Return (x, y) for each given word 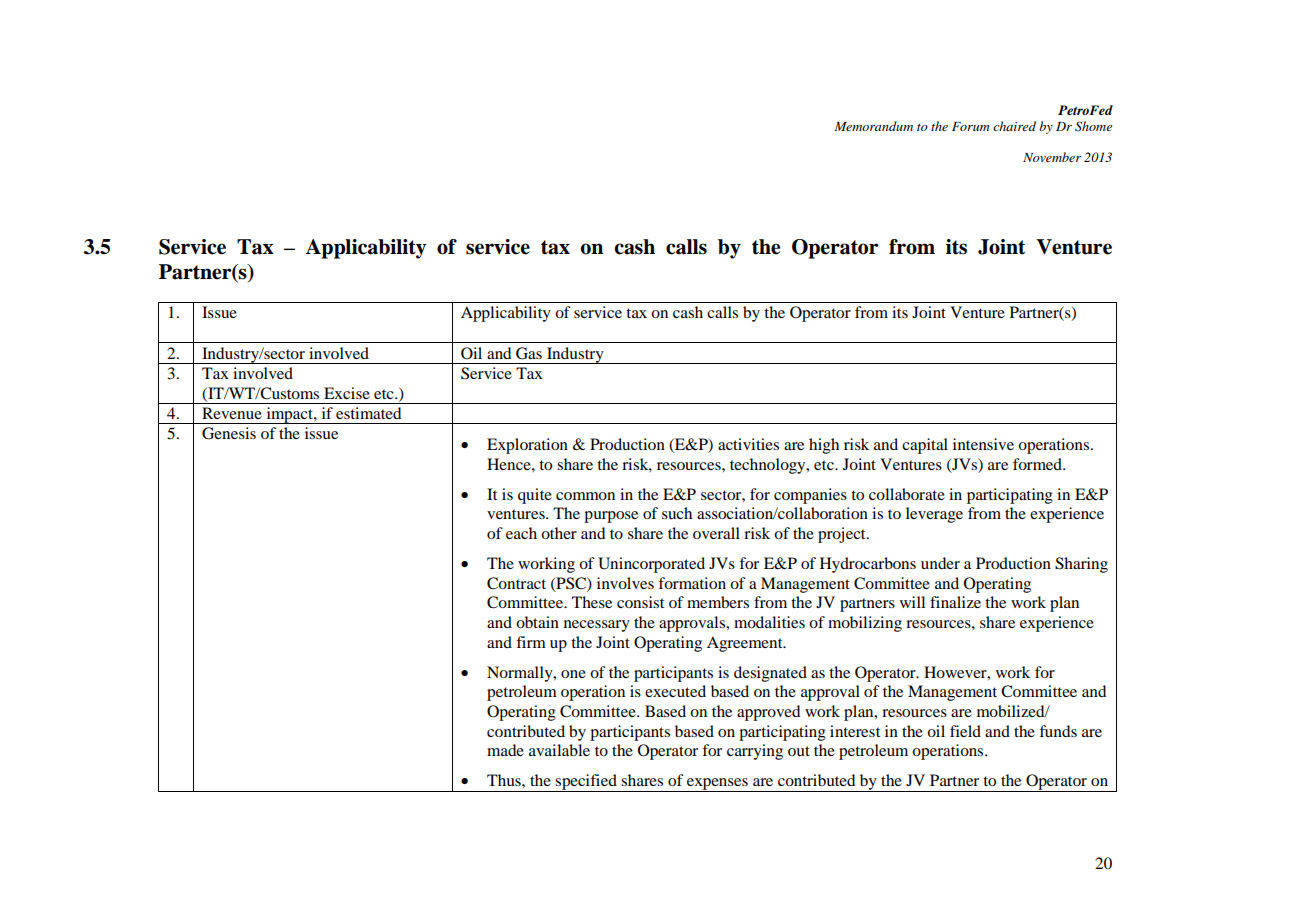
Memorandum (873, 126)
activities (748, 444)
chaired (1014, 126)
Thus (505, 780)
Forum (970, 126)
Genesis (229, 433)
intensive (983, 444)
